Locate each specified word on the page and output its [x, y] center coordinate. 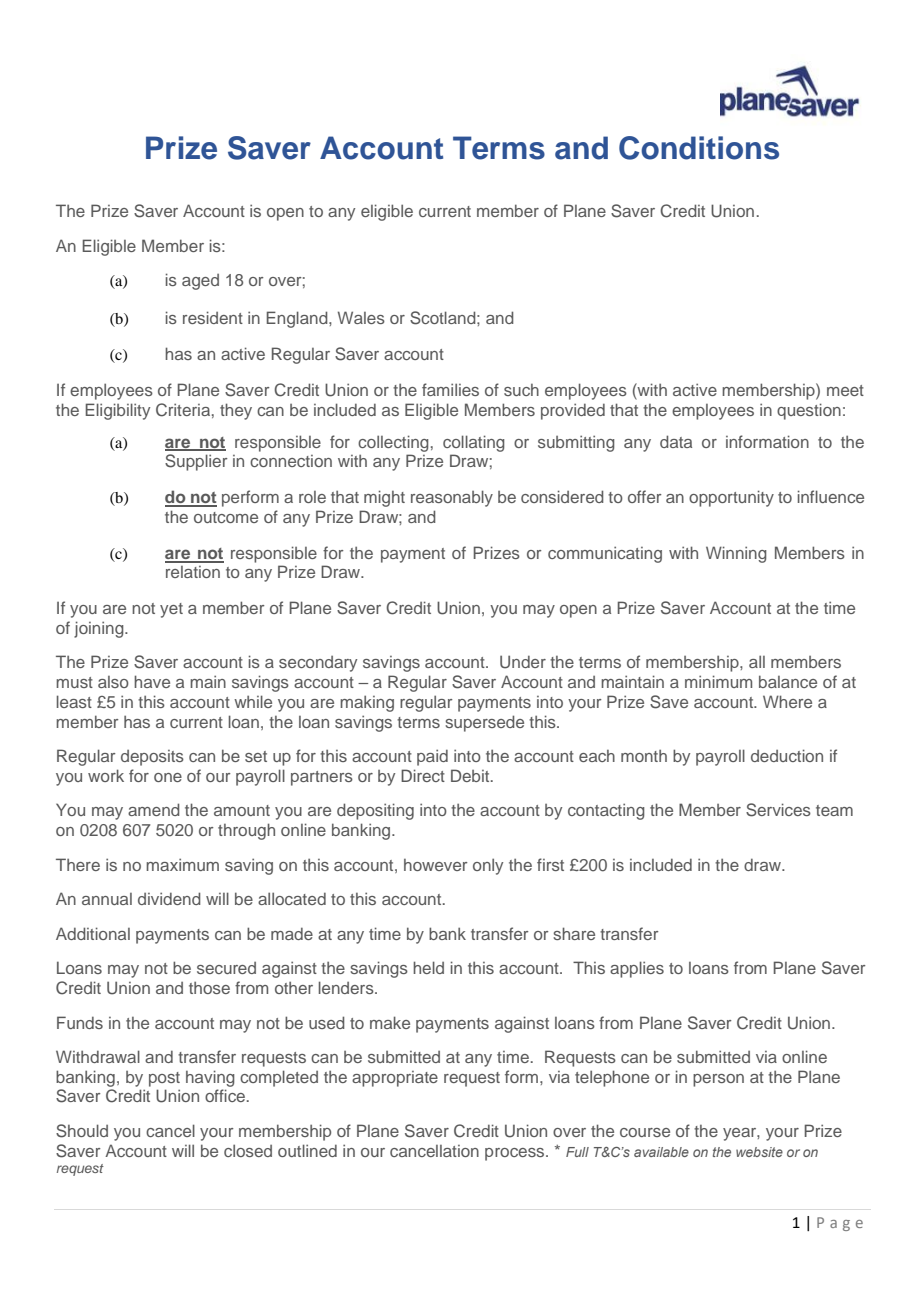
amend [154, 809]
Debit [471, 775]
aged [200, 282]
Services [778, 810]
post [164, 1079]
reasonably [452, 498]
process [516, 1154]
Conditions [699, 148]
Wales [361, 317]
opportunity [731, 498]
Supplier [196, 462]
